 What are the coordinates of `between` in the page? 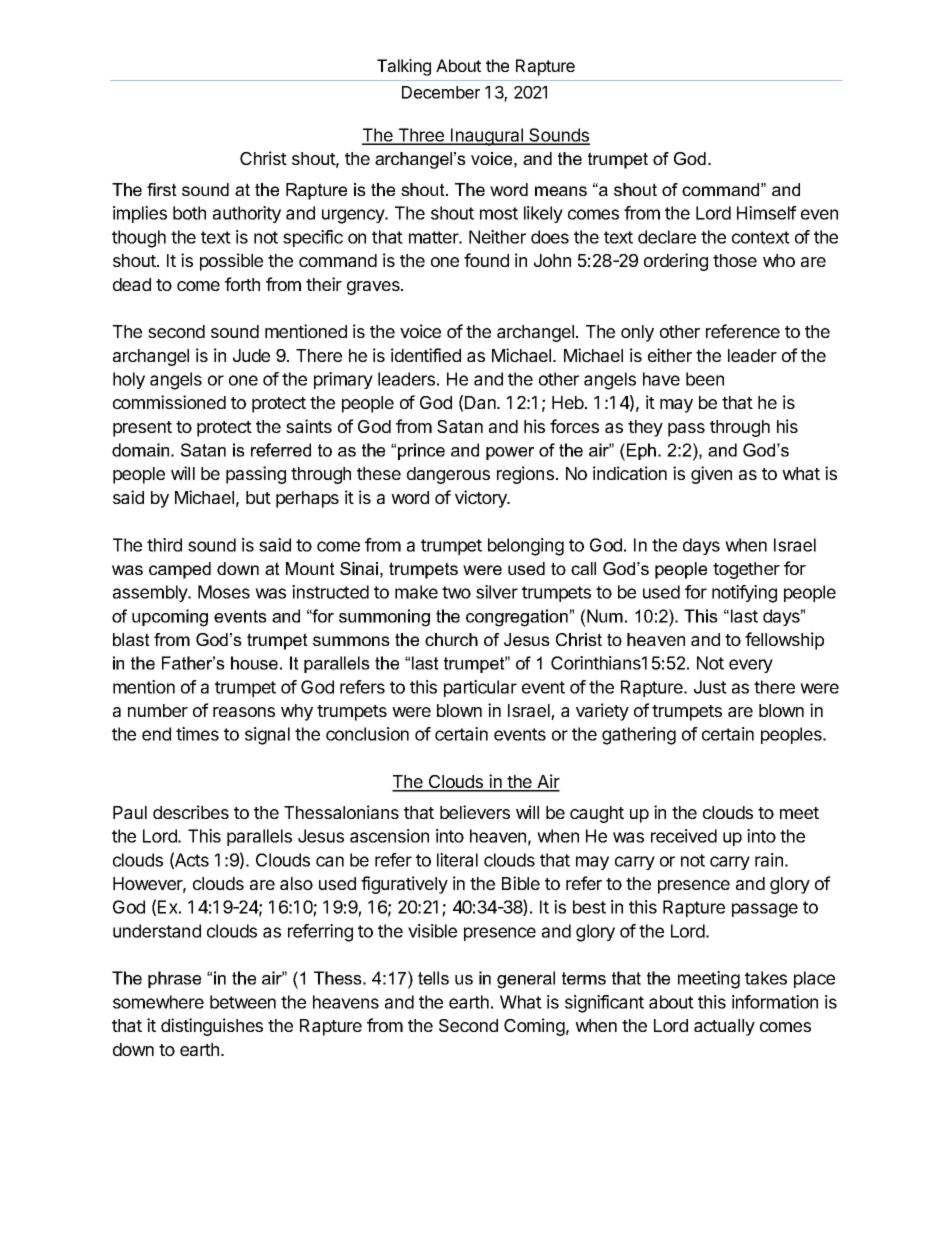 It's located at (243, 1002).
